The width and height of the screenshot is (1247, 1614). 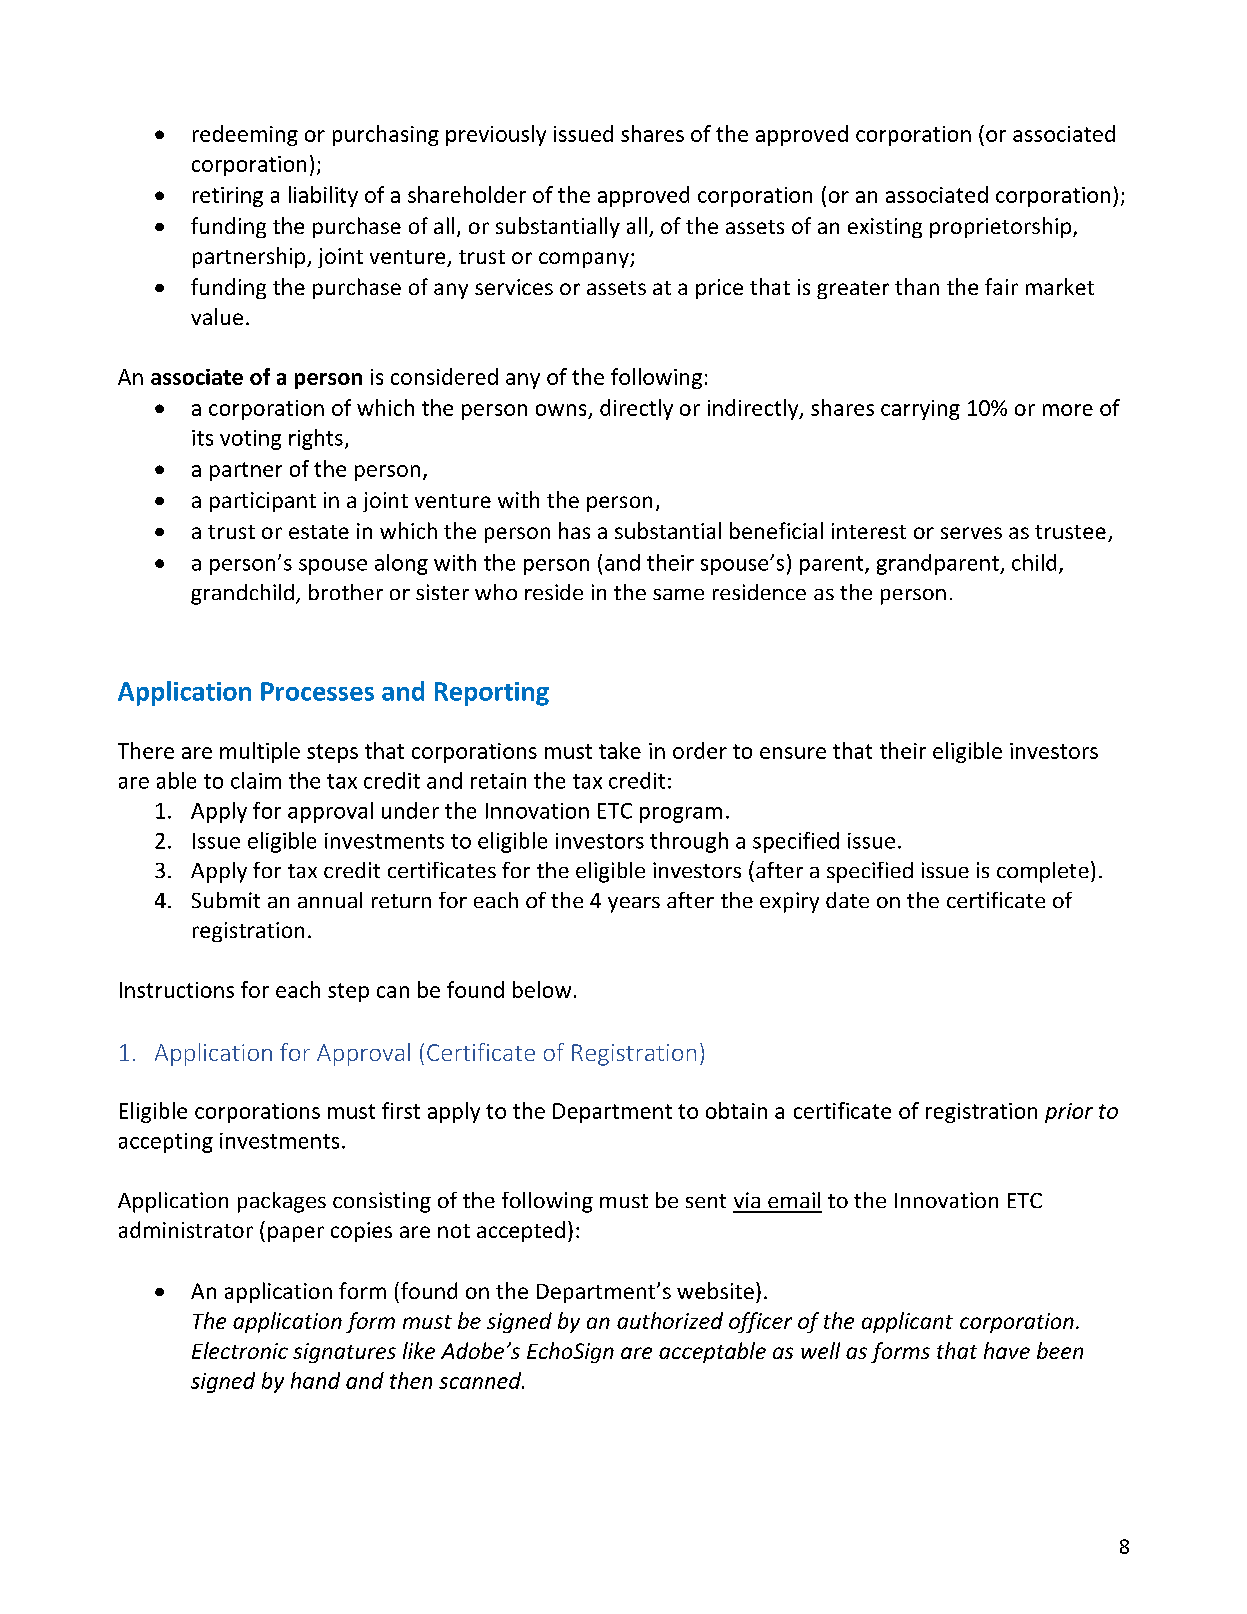 I want to click on authorized, so click(x=670, y=1320).
